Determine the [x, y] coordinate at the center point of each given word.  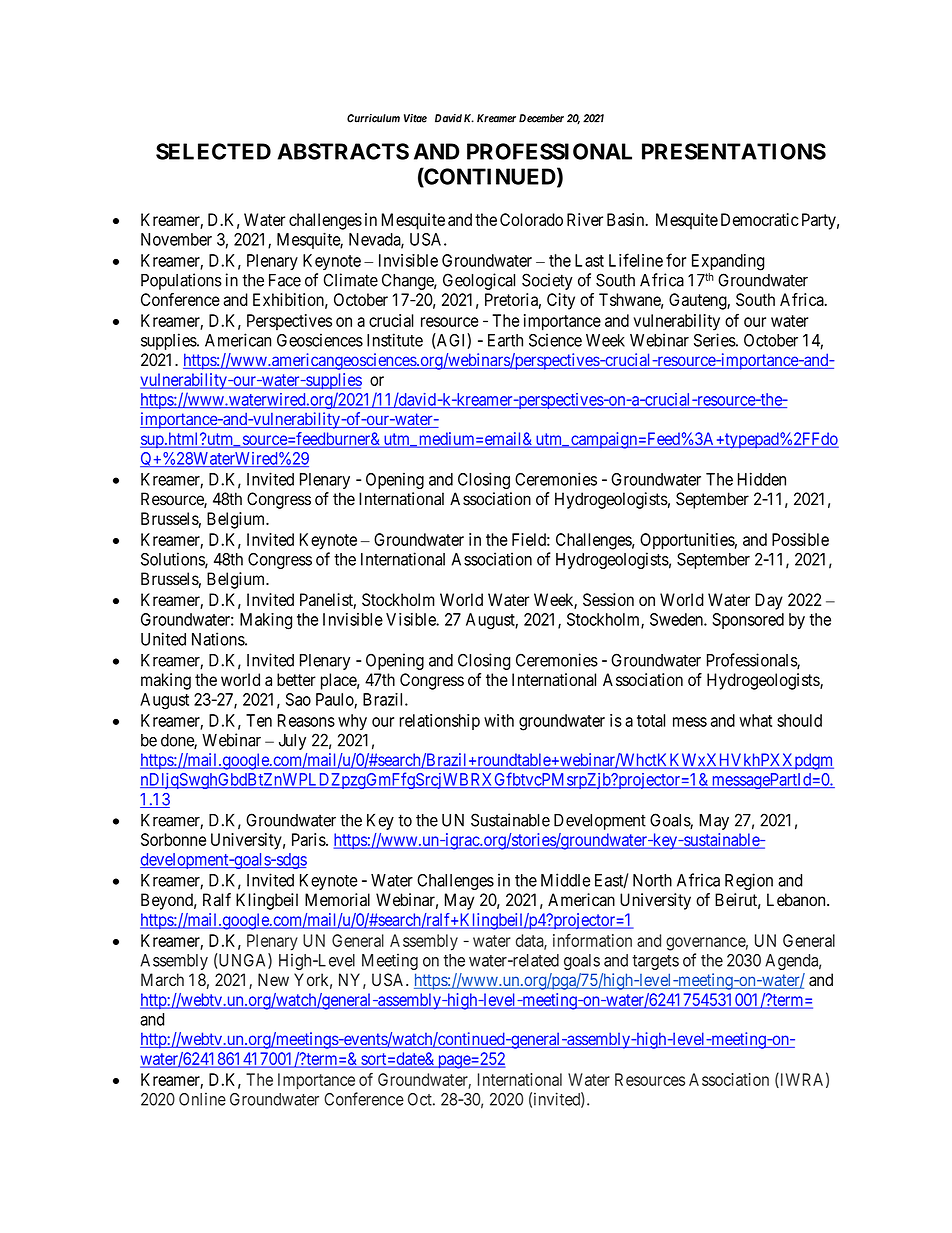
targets [655, 962]
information [592, 940]
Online [202, 1099]
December [541, 118]
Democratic [760, 219]
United [163, 639]
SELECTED [213, 151]
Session [608, 599]
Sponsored [748, 621]
